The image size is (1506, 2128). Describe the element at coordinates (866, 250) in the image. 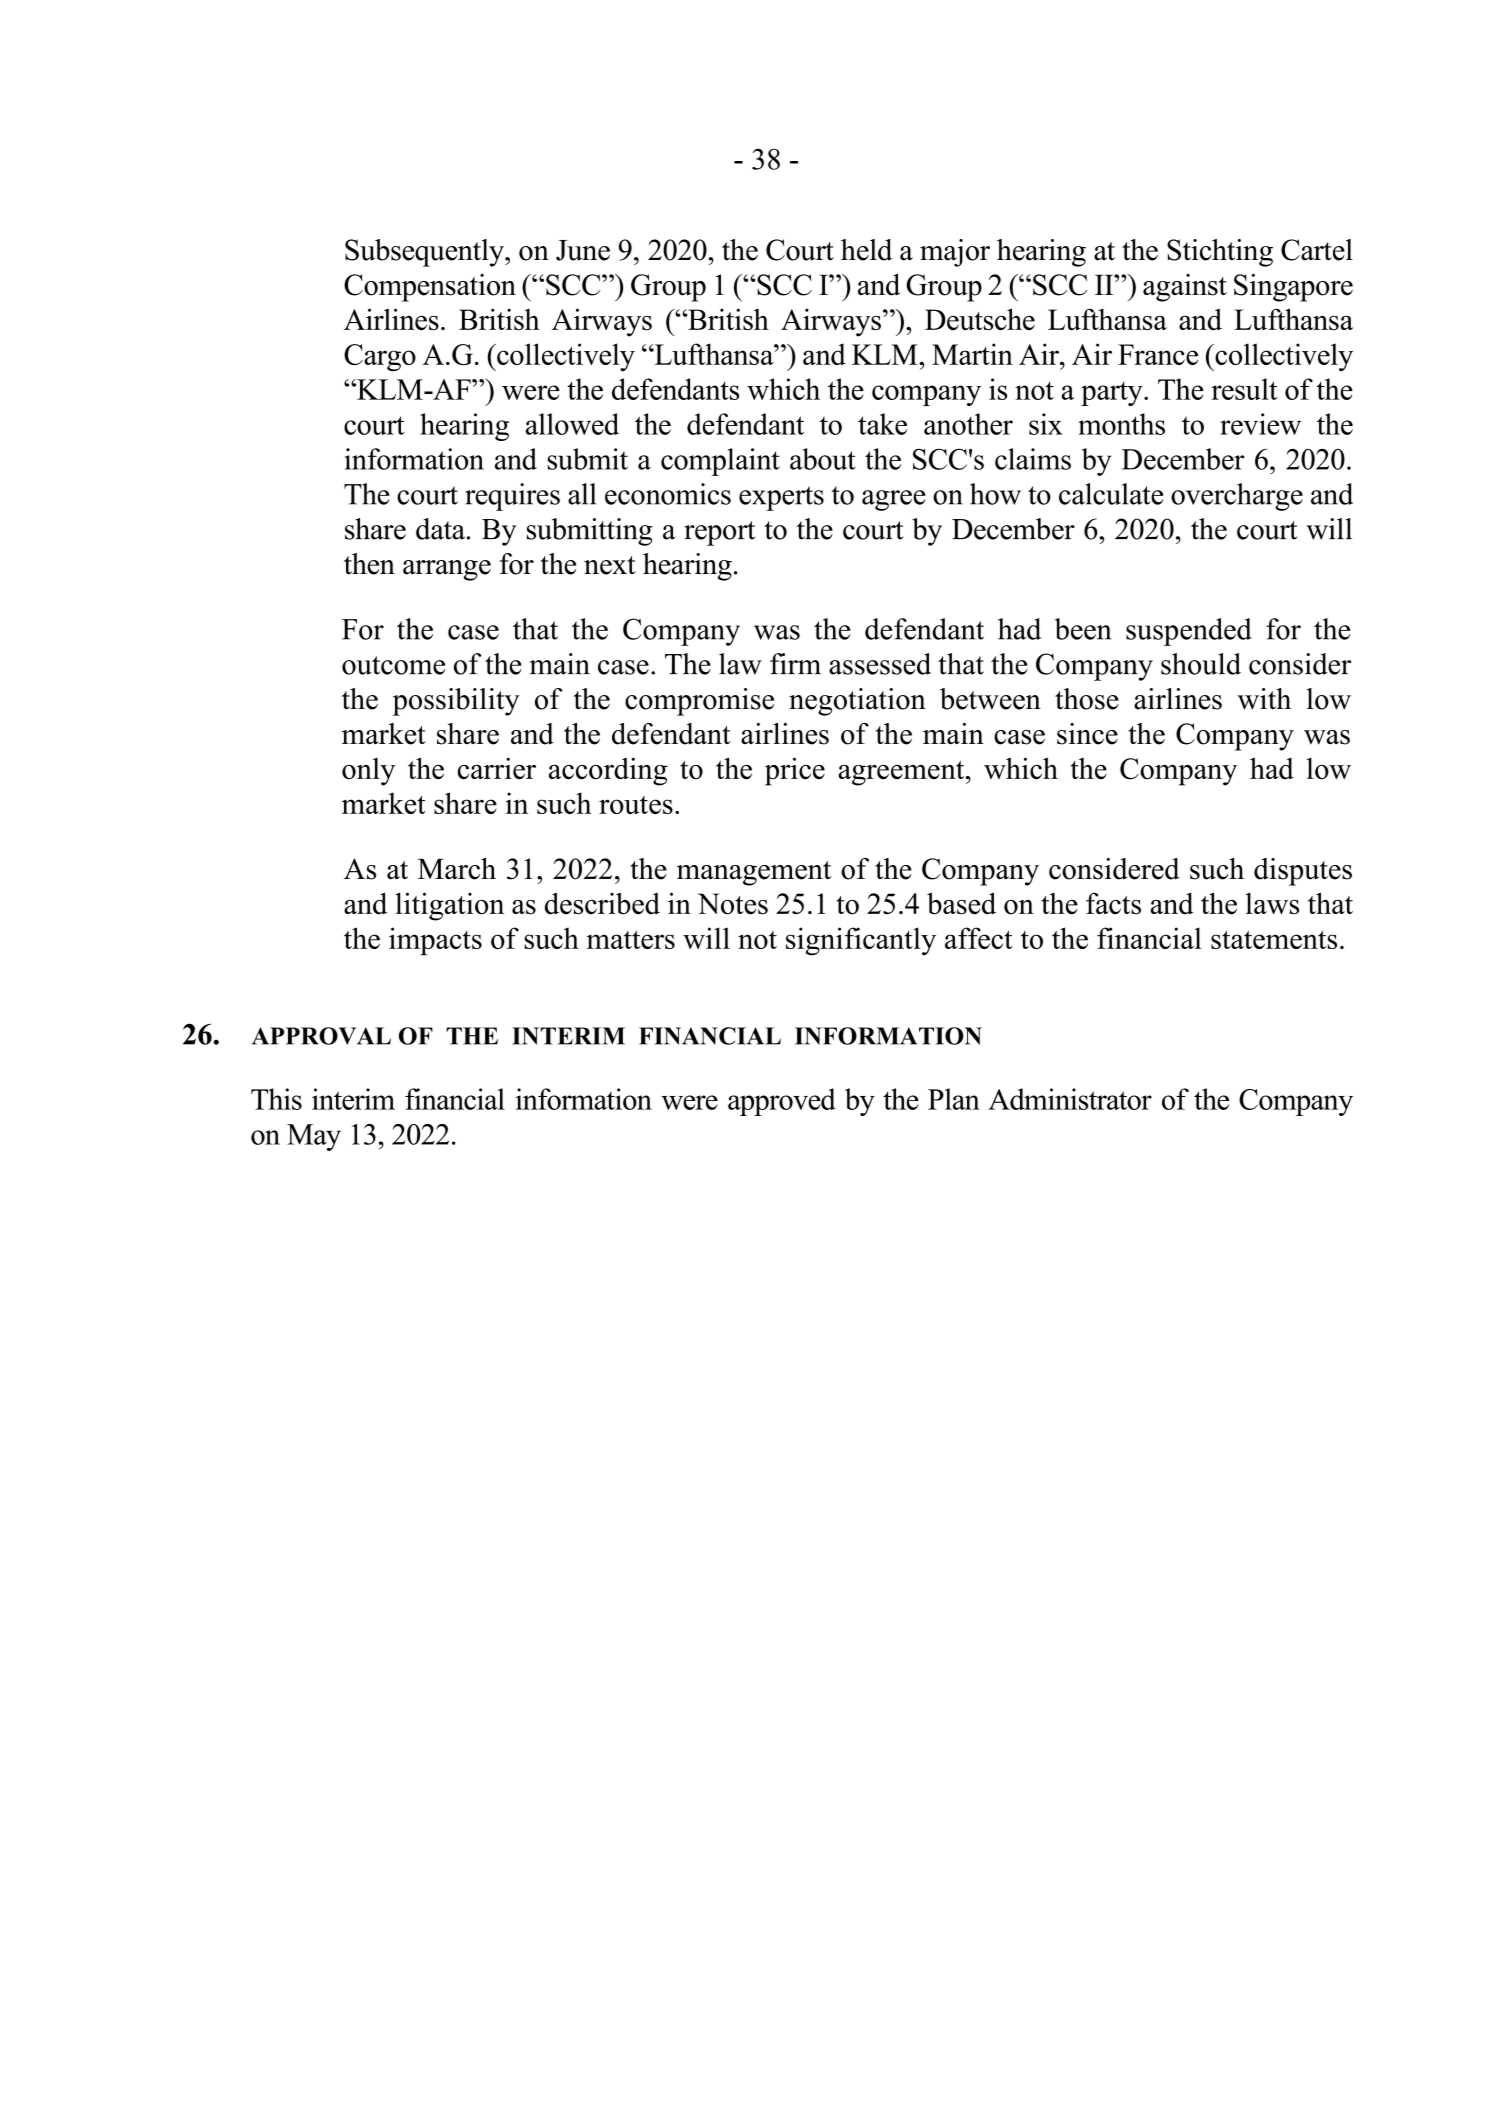

I see `held` at that location.
